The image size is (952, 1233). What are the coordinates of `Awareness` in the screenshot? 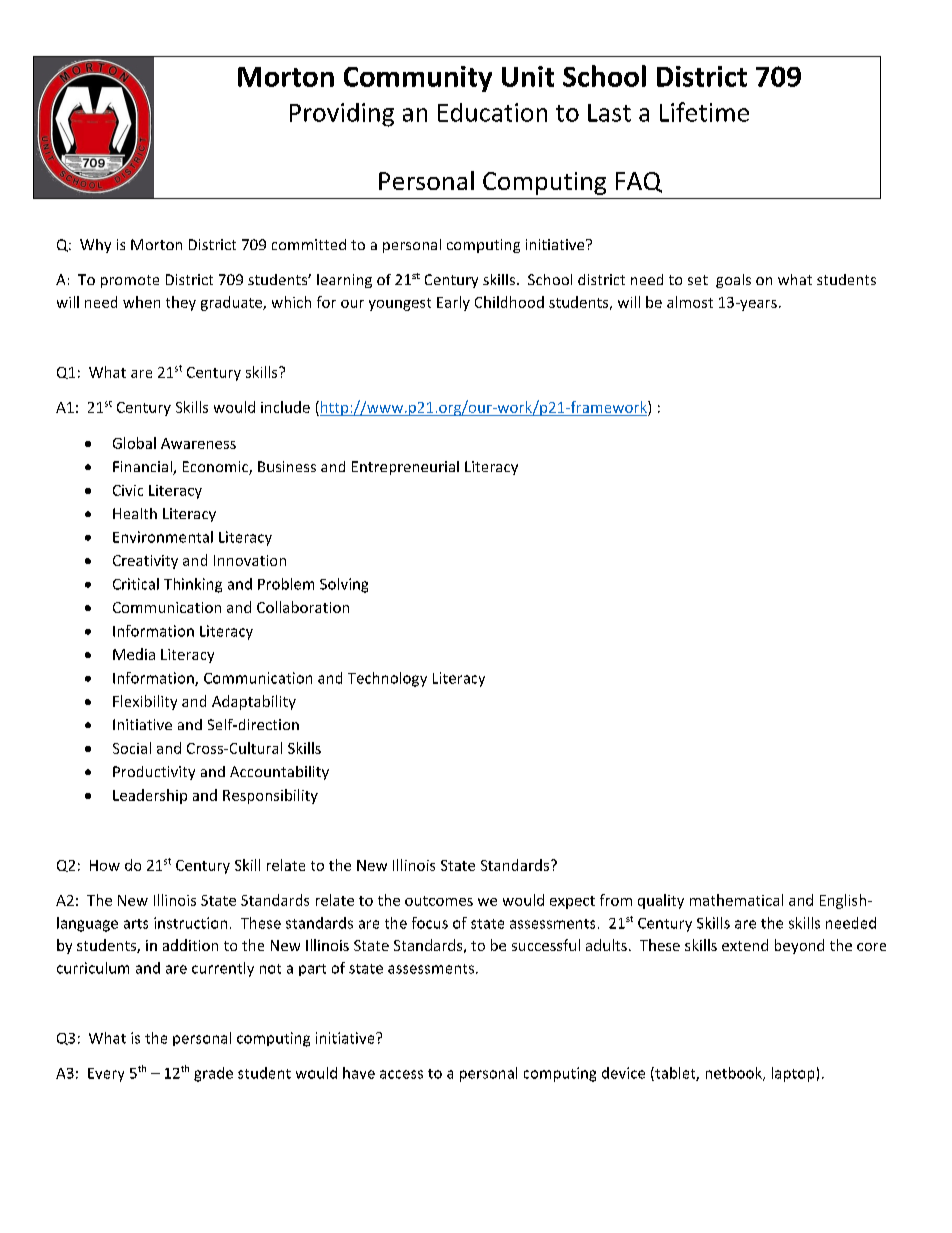 It's located at (198, 443).
